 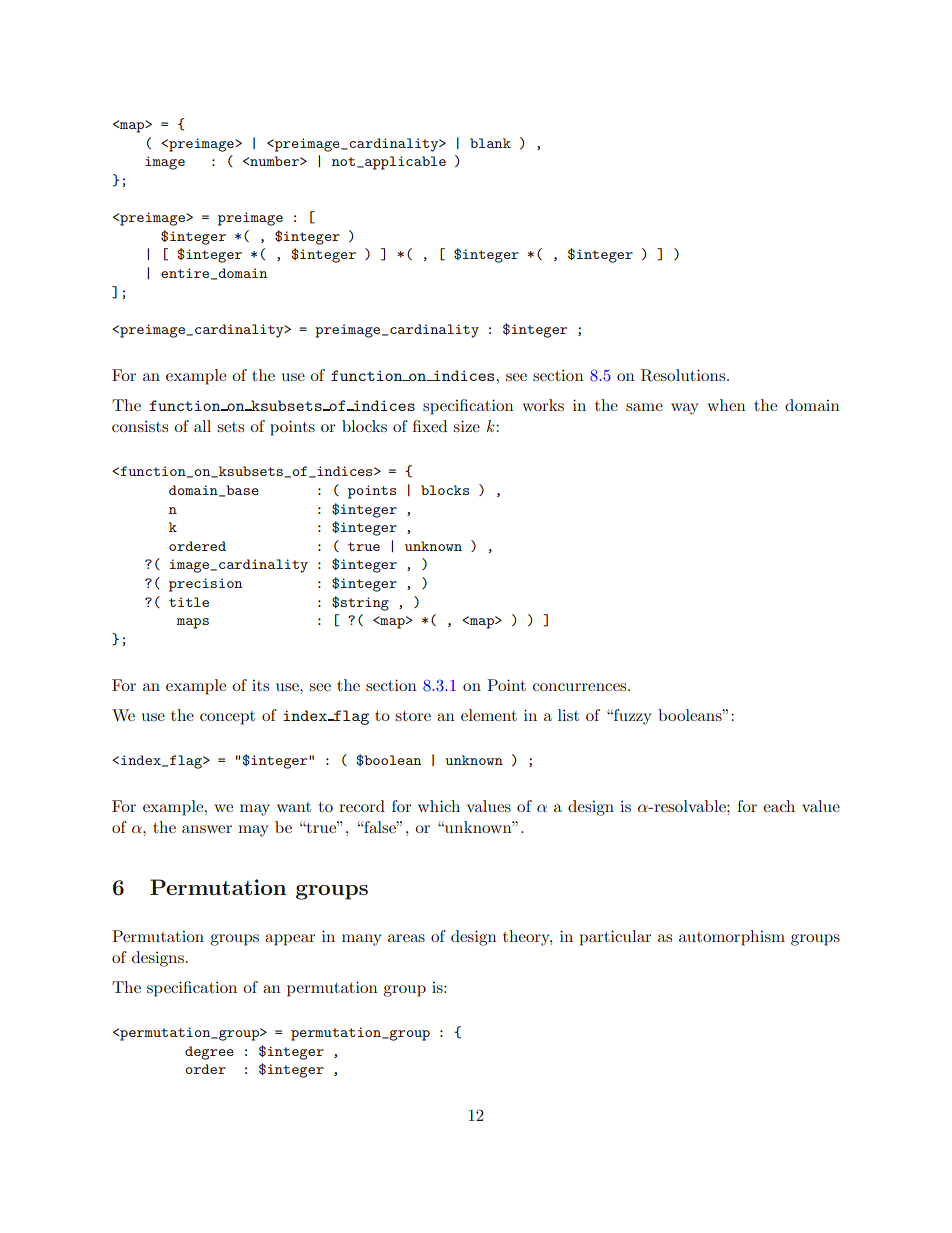 What do you see at coordinates (543, 405) in the screenshot?
I see `works` at bounding box center [543, 405].
